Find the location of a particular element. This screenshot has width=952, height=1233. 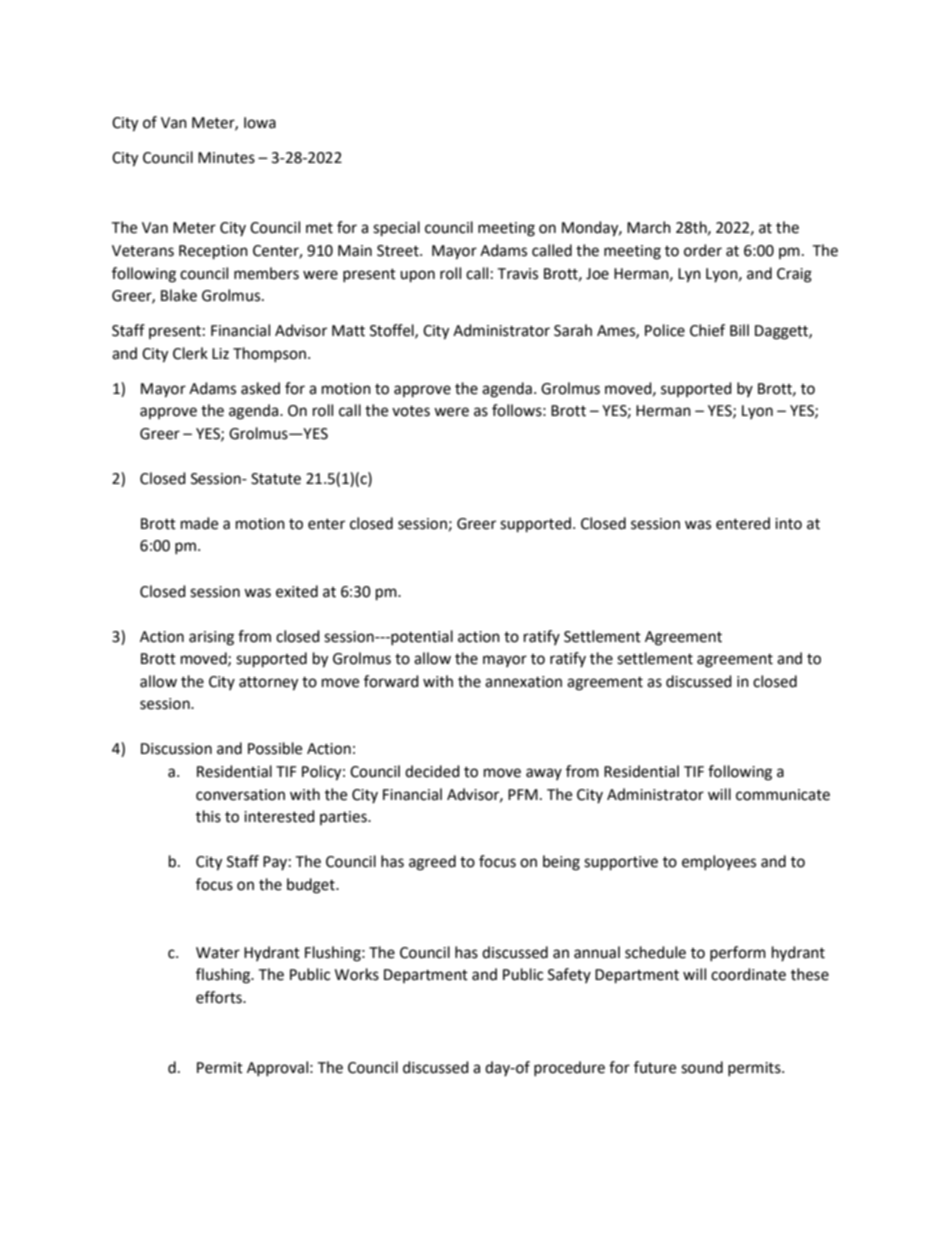

Minutes is located at coordinates (226, 158).
